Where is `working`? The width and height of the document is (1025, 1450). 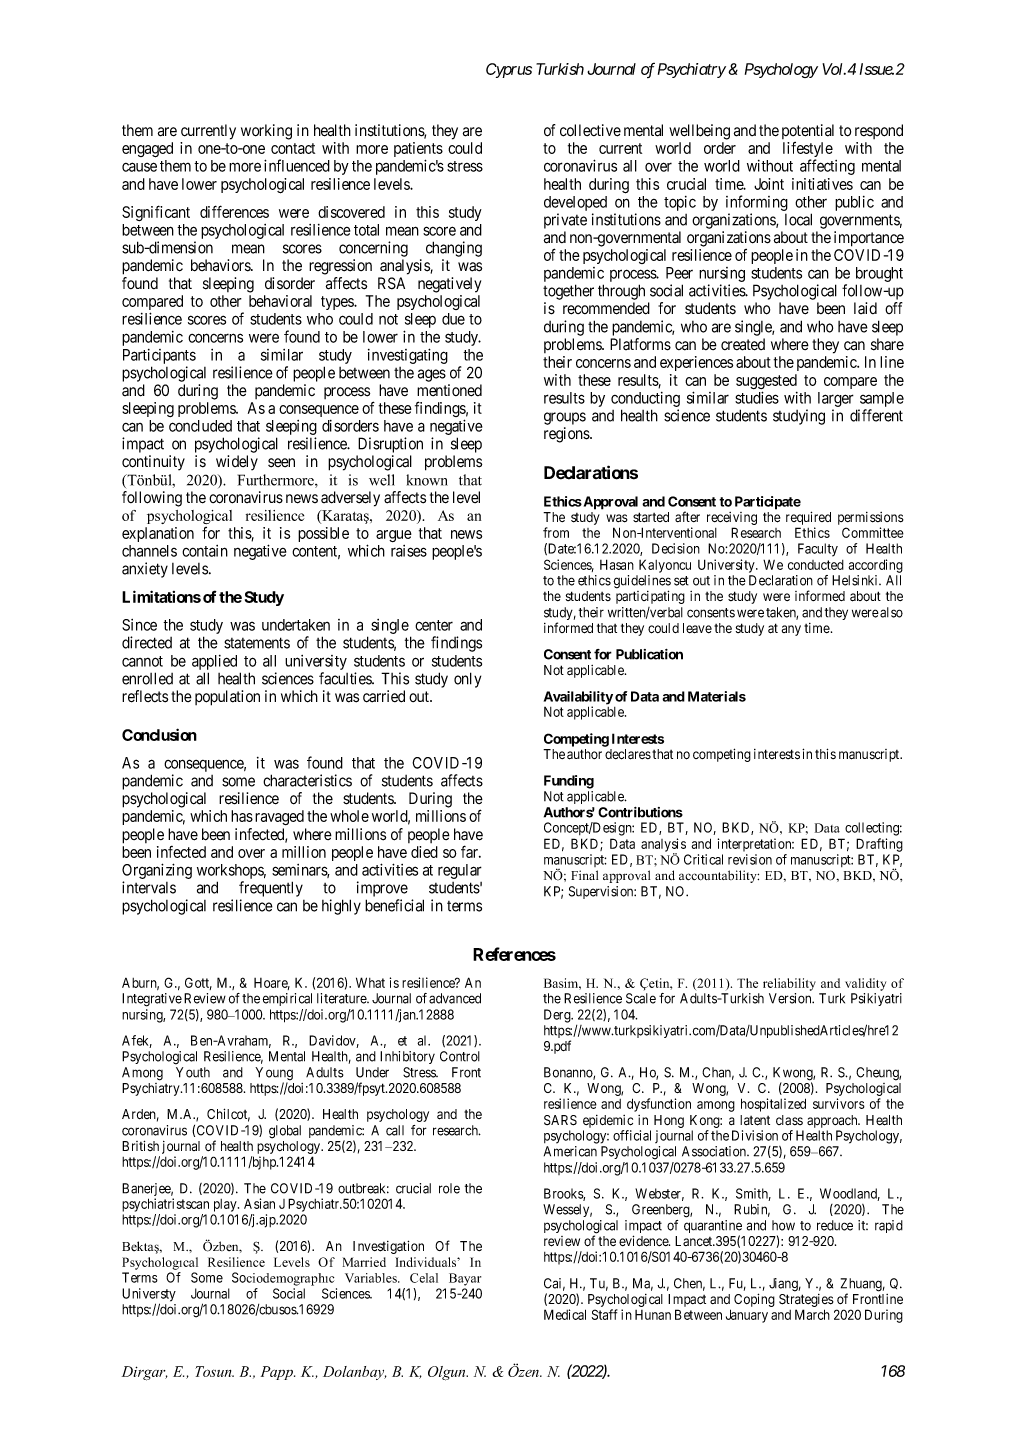 working is located at coordinates (266, 132).
